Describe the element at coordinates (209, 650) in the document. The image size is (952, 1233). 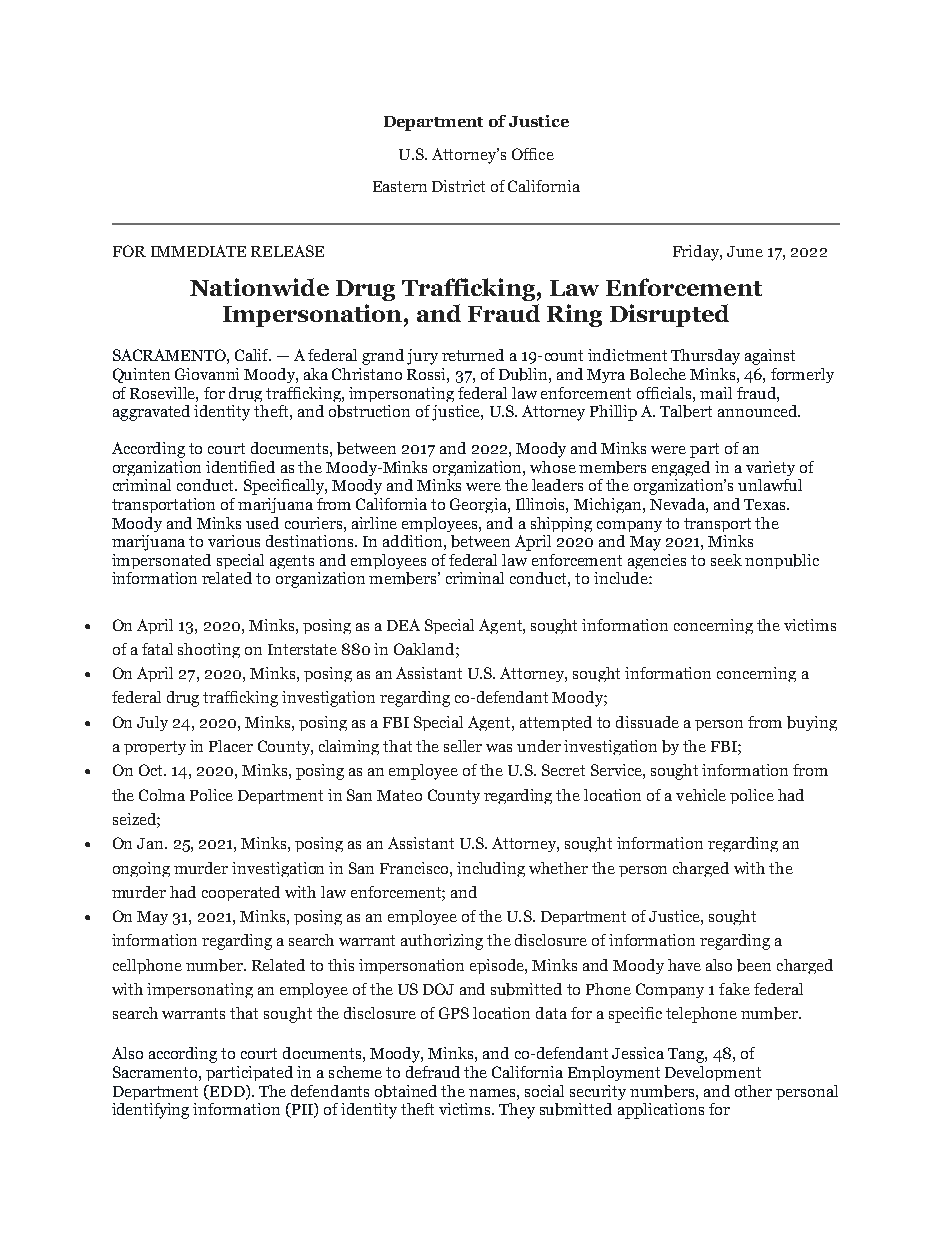
I see `shooting` at that location.
